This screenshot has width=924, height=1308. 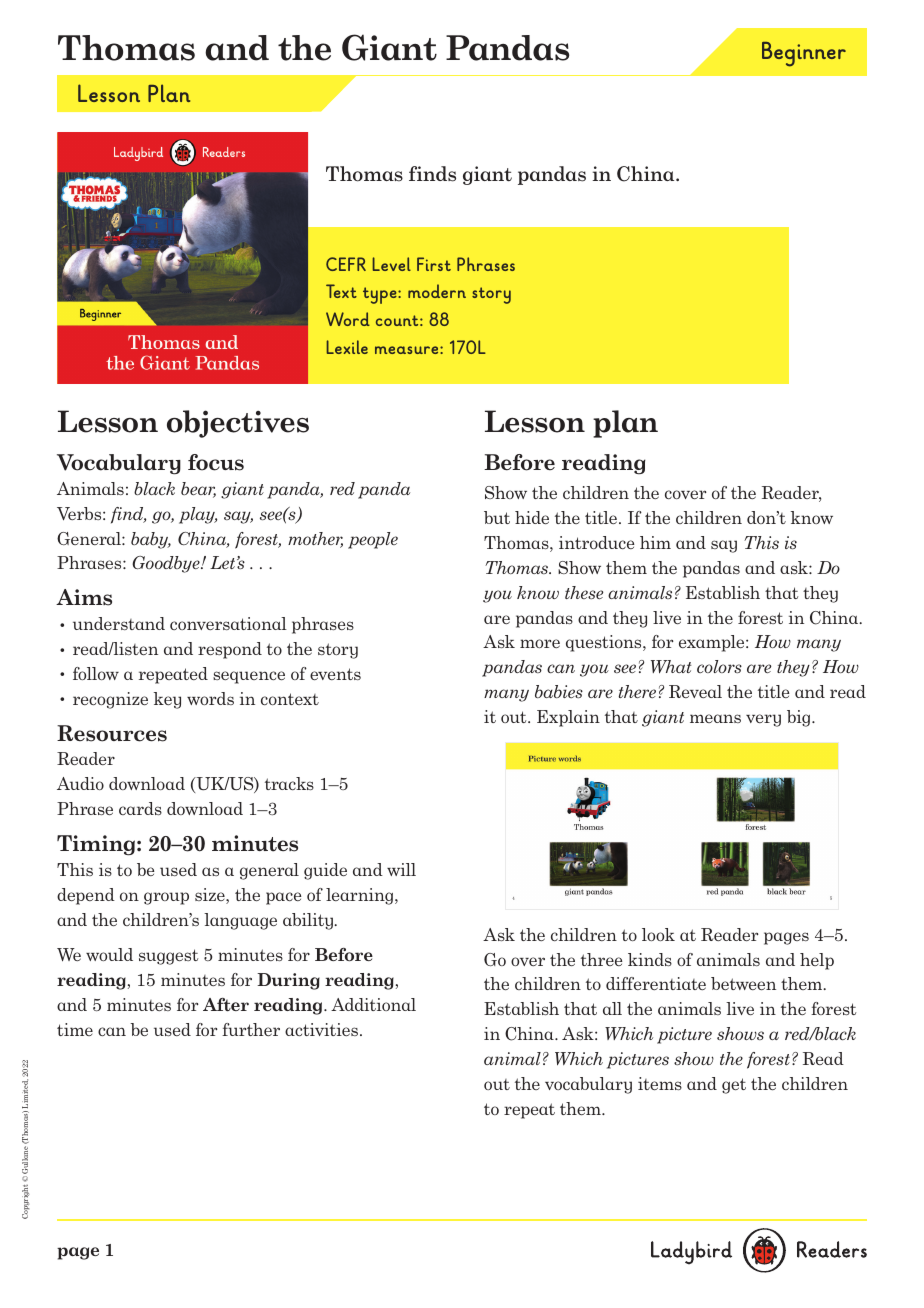 I want to click on type, so click(x=381, y=295).
